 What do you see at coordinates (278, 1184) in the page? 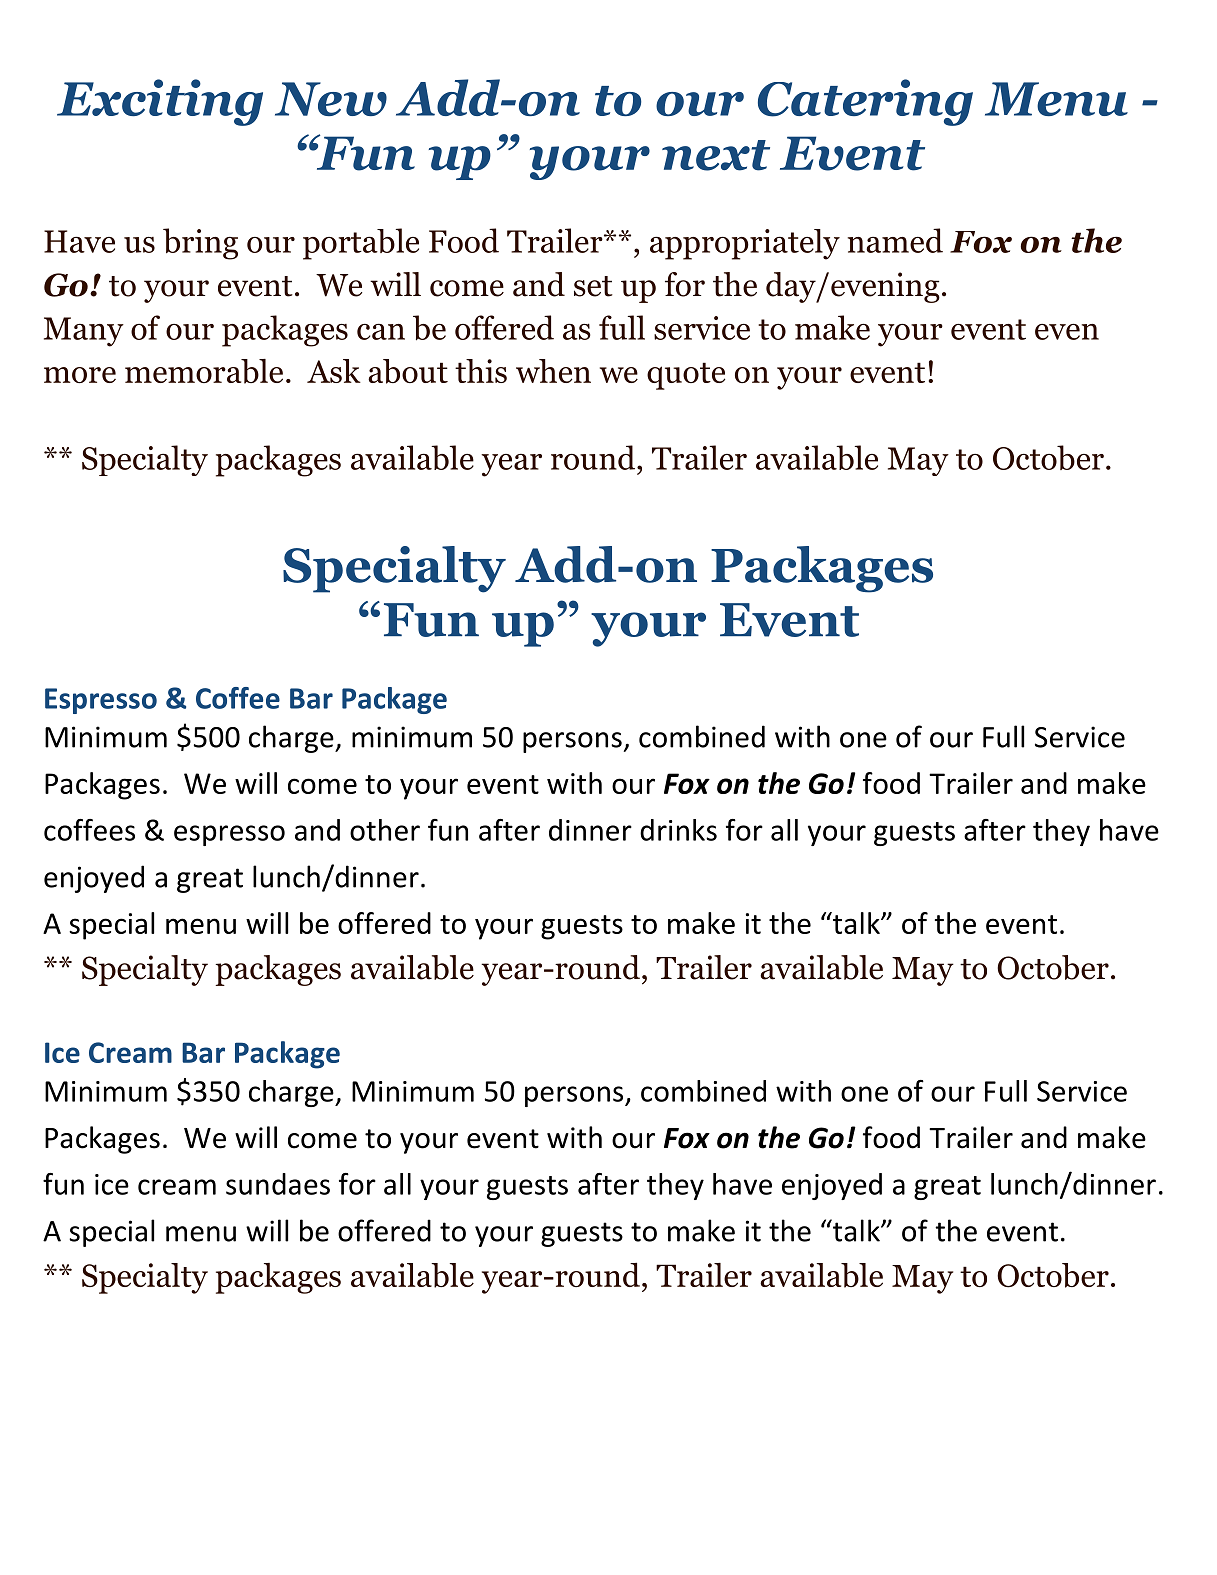
I see `sundaes` at bounding box center [278, 1184].
